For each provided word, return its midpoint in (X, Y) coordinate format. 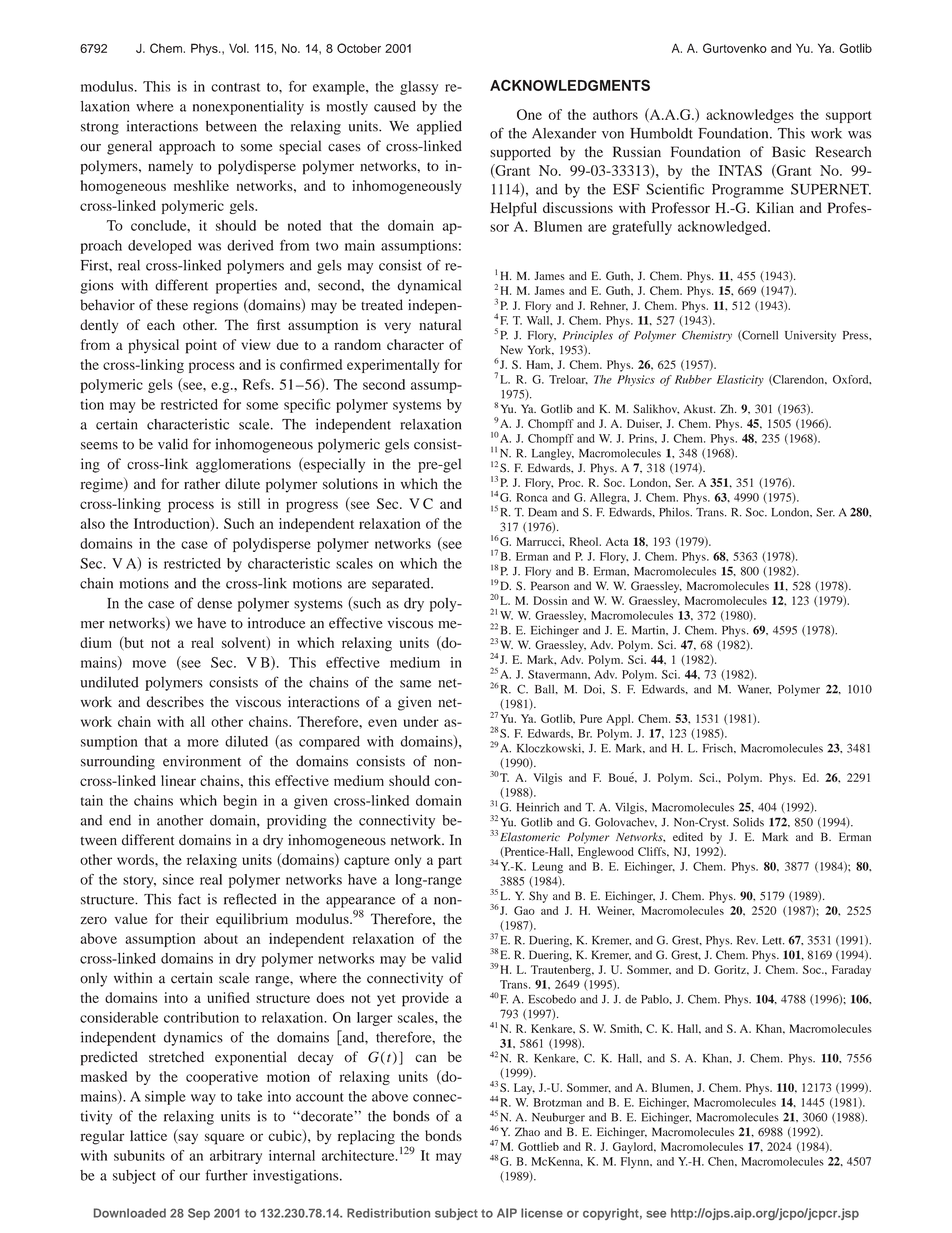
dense (214, 603)
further (226, 1175)
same (415, 684)
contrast (236, 87)
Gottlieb (538, 1146)
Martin (650, 630)
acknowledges (750, 116)
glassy (419, 88)
